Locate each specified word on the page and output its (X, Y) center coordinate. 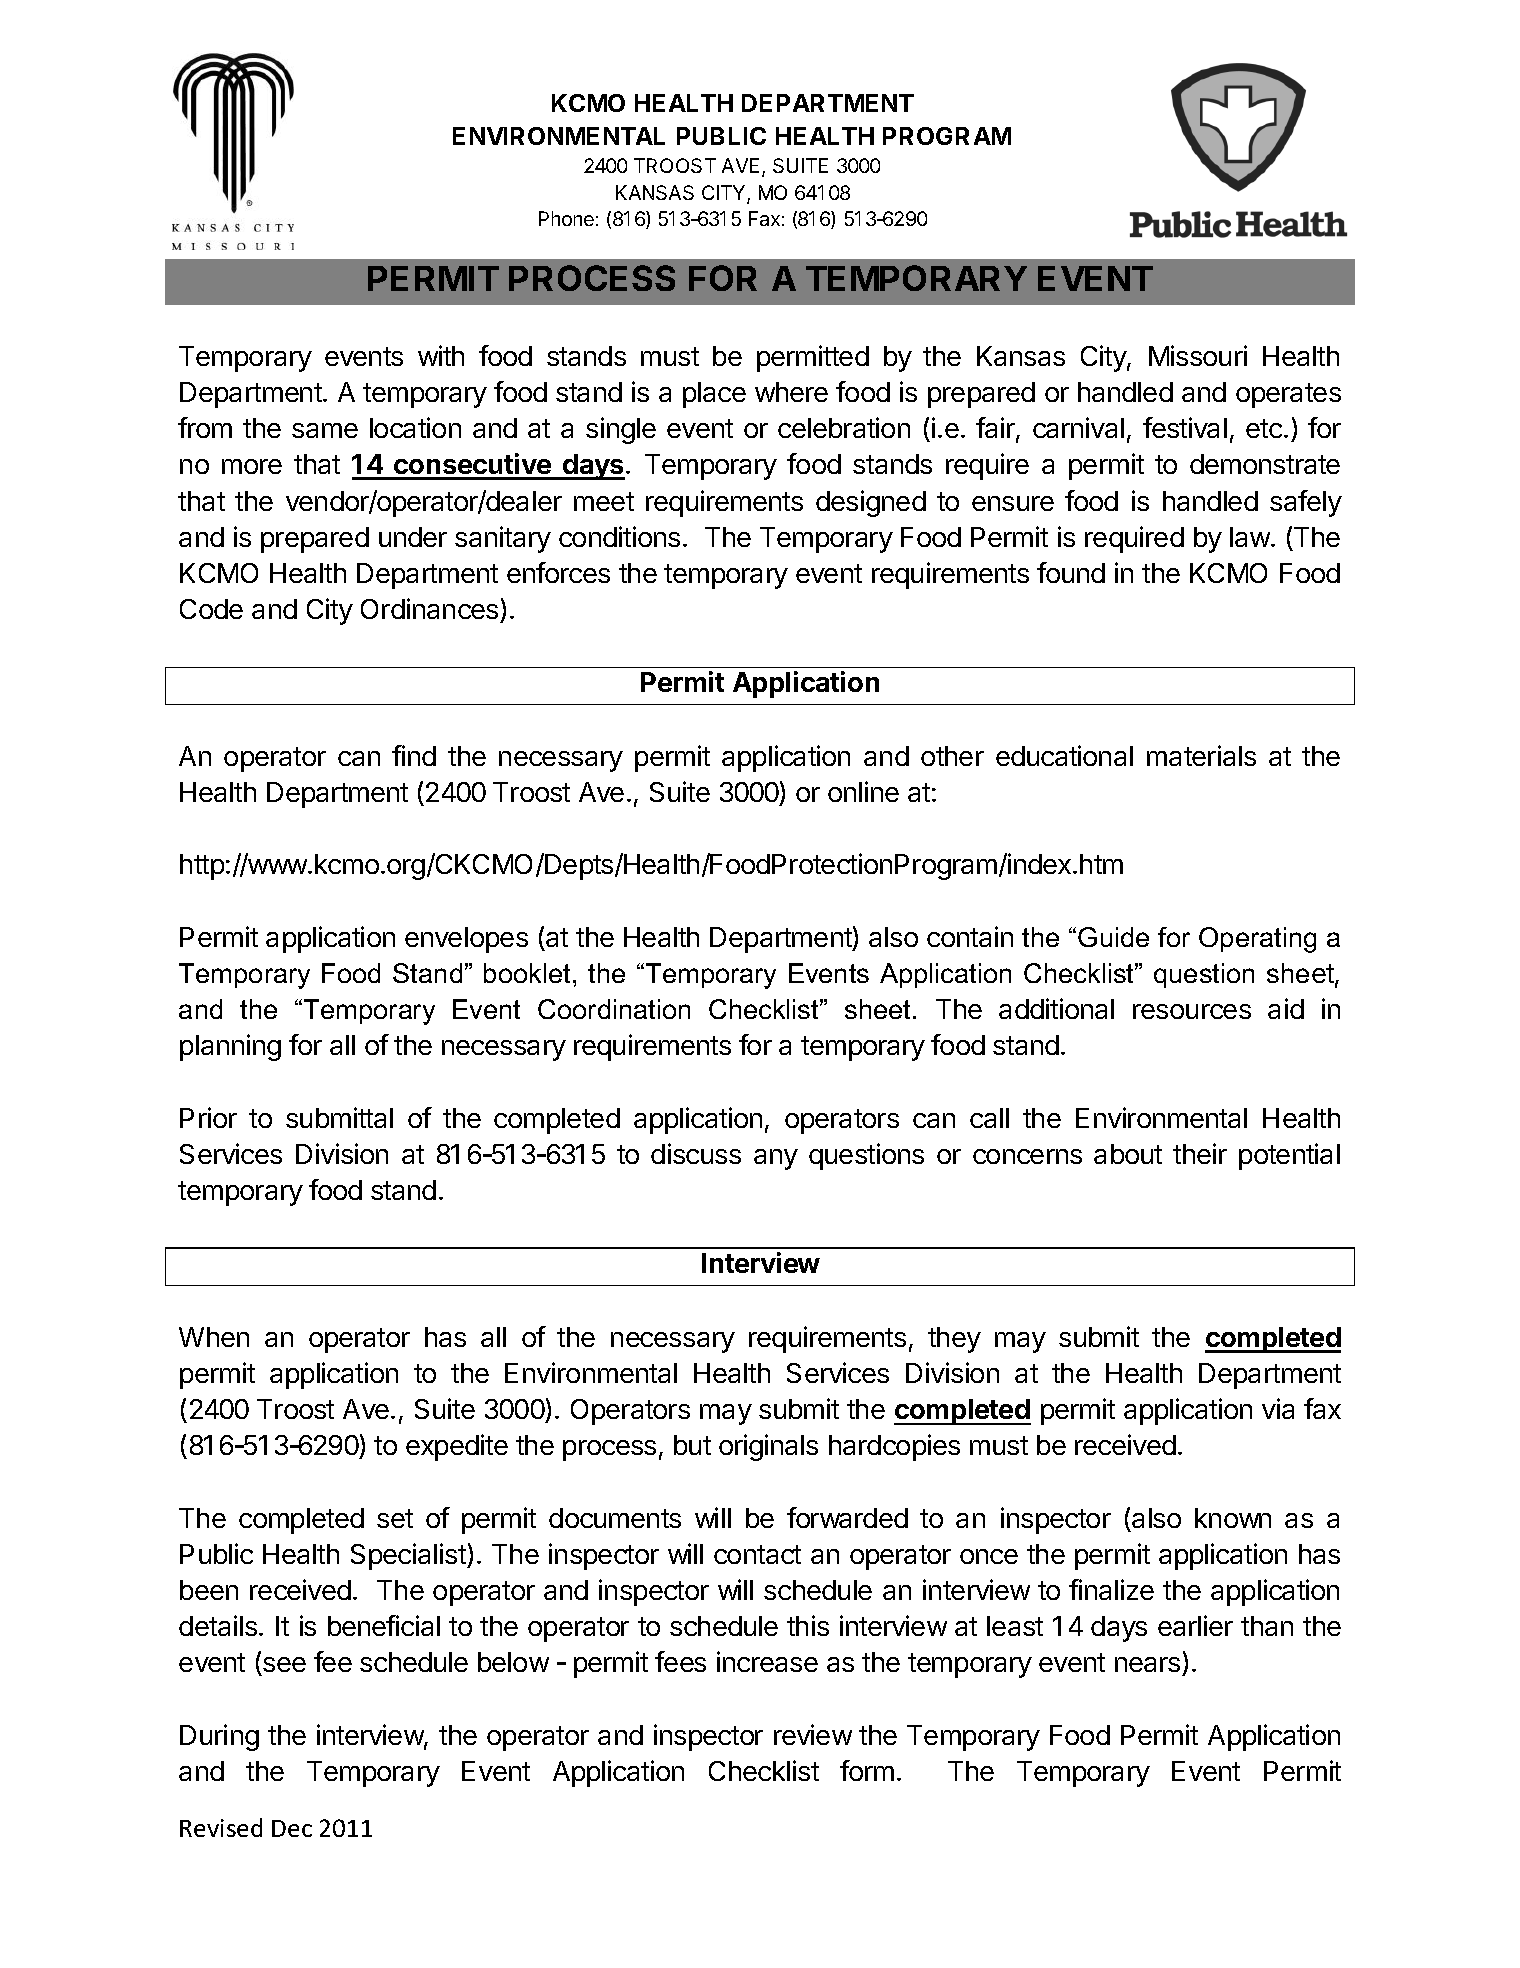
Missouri (1198, 355)
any (776, 1159)
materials (1201, 755)
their (1200, 1153)
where (791, 392)
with (441, 355)
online (863, 791)
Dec (292, 1828)
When (214, 1337)
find (414, 755)
